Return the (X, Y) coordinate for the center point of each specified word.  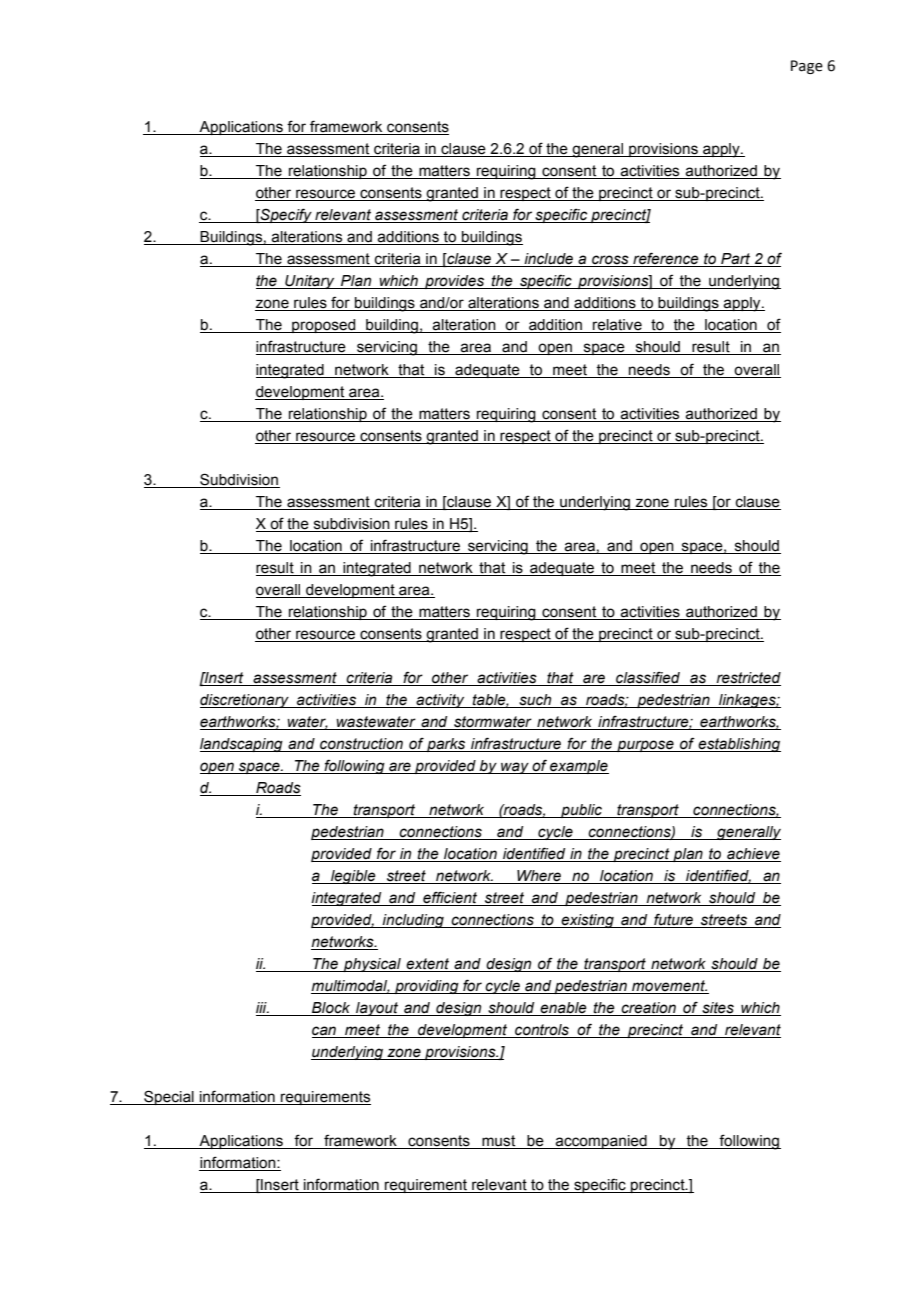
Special (169, 1097)
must (498, 1141)
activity (440, 701)
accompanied (601, 1142)
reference (666, 259)
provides (455, 282)
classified (648, 679)
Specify (286, 215)
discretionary (245, 701)
